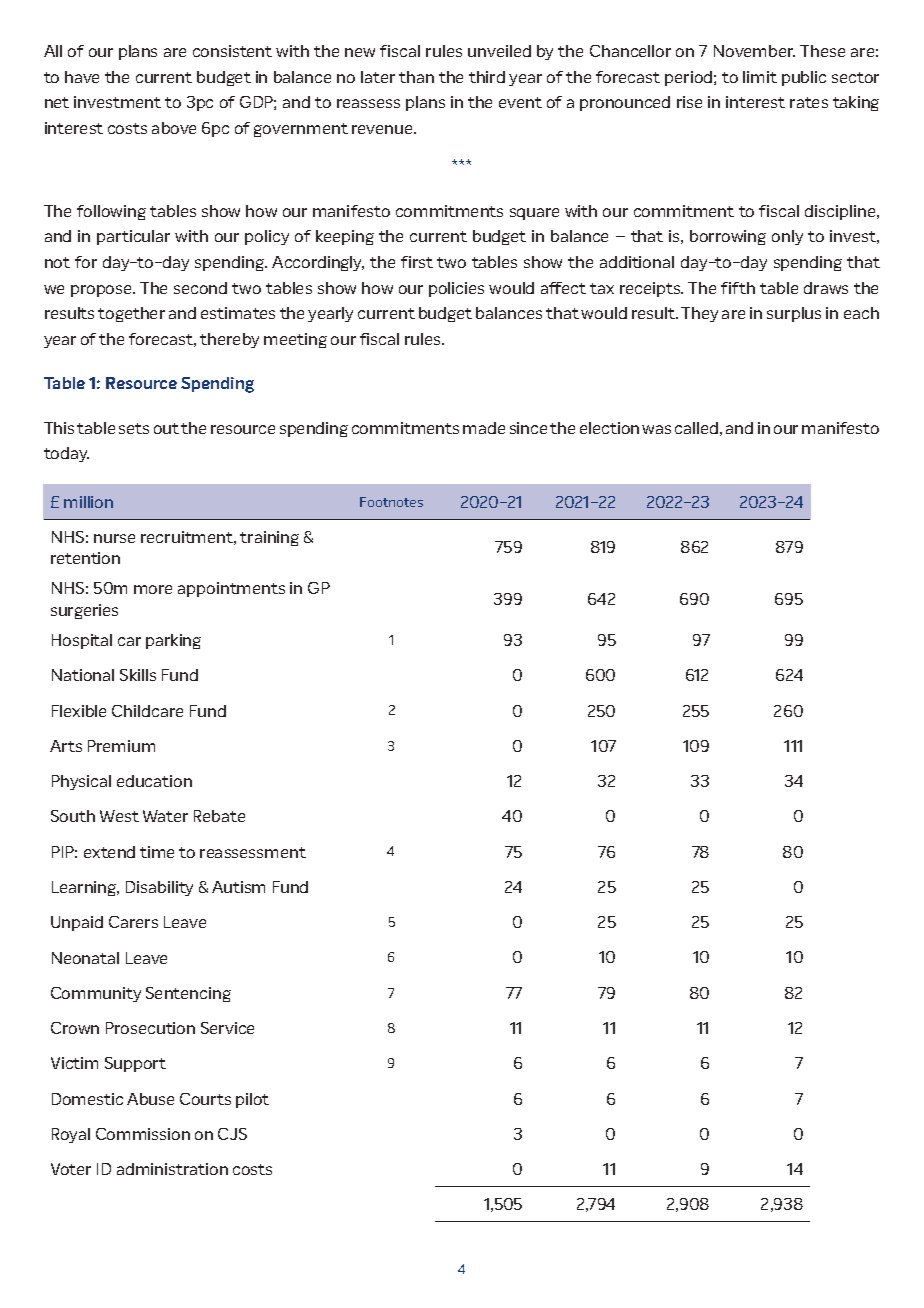 The width and height of the page is (924, 1308). What do you see at coordinates (143, 1134) in the page?
I see `Commission` at bounding box center [143, 1134].
